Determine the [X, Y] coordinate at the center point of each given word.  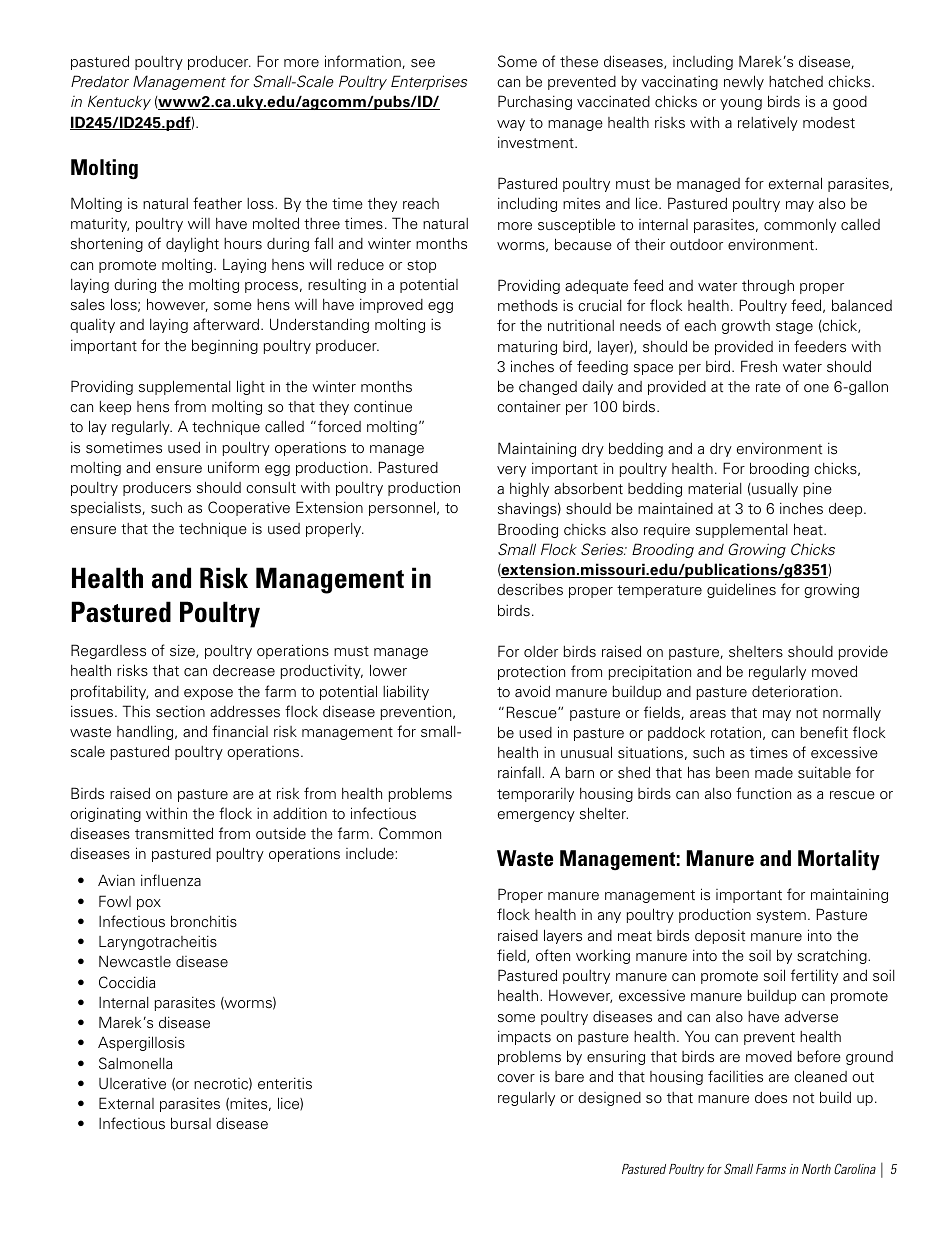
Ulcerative [132, 1084]
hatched [796, 82]
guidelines [741, 590]
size [183, 651]
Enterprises [429, 82]
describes [530, 590]
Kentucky [119, 103]
